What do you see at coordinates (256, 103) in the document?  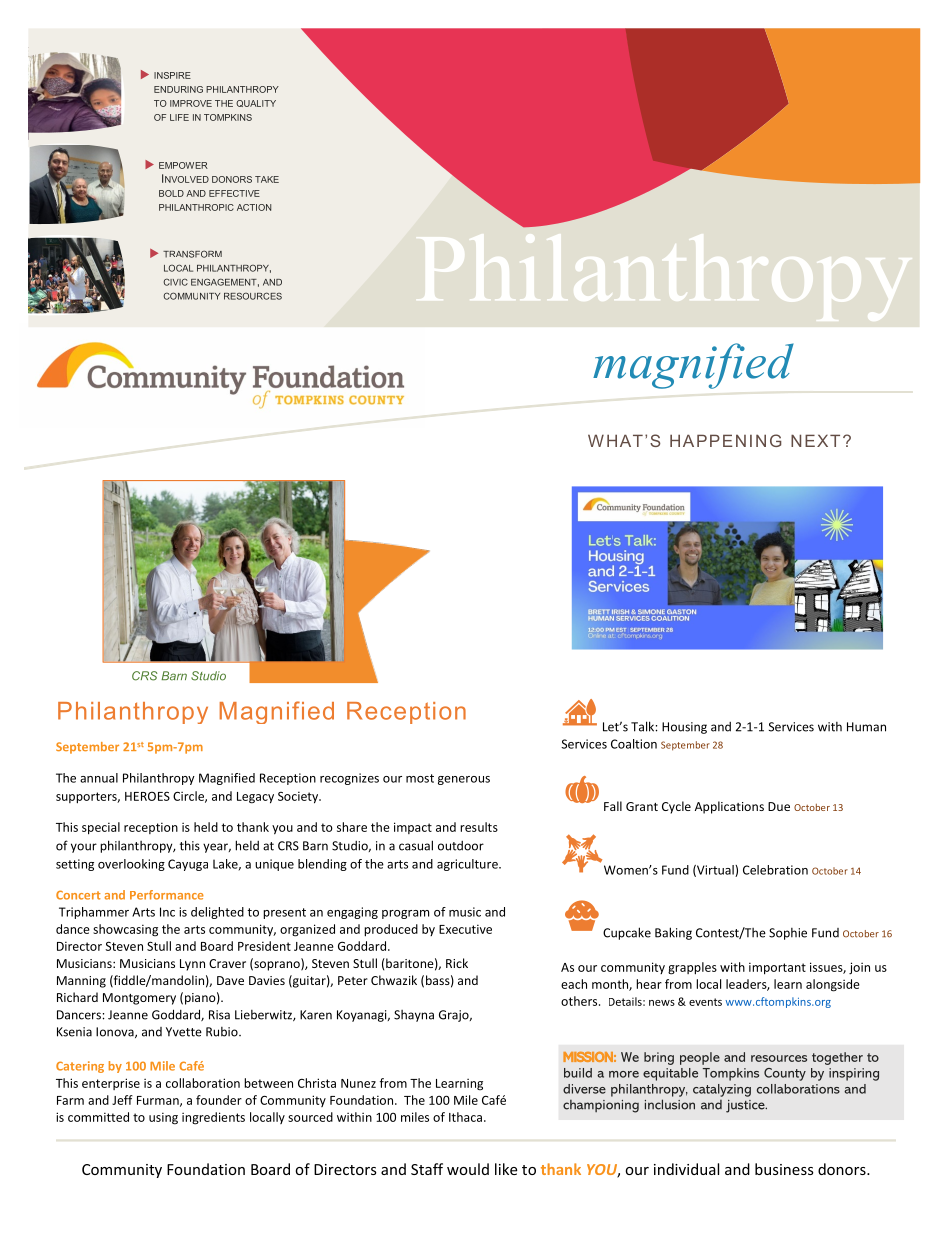 I see `QUALITY` at bounding box center [256, 103].
